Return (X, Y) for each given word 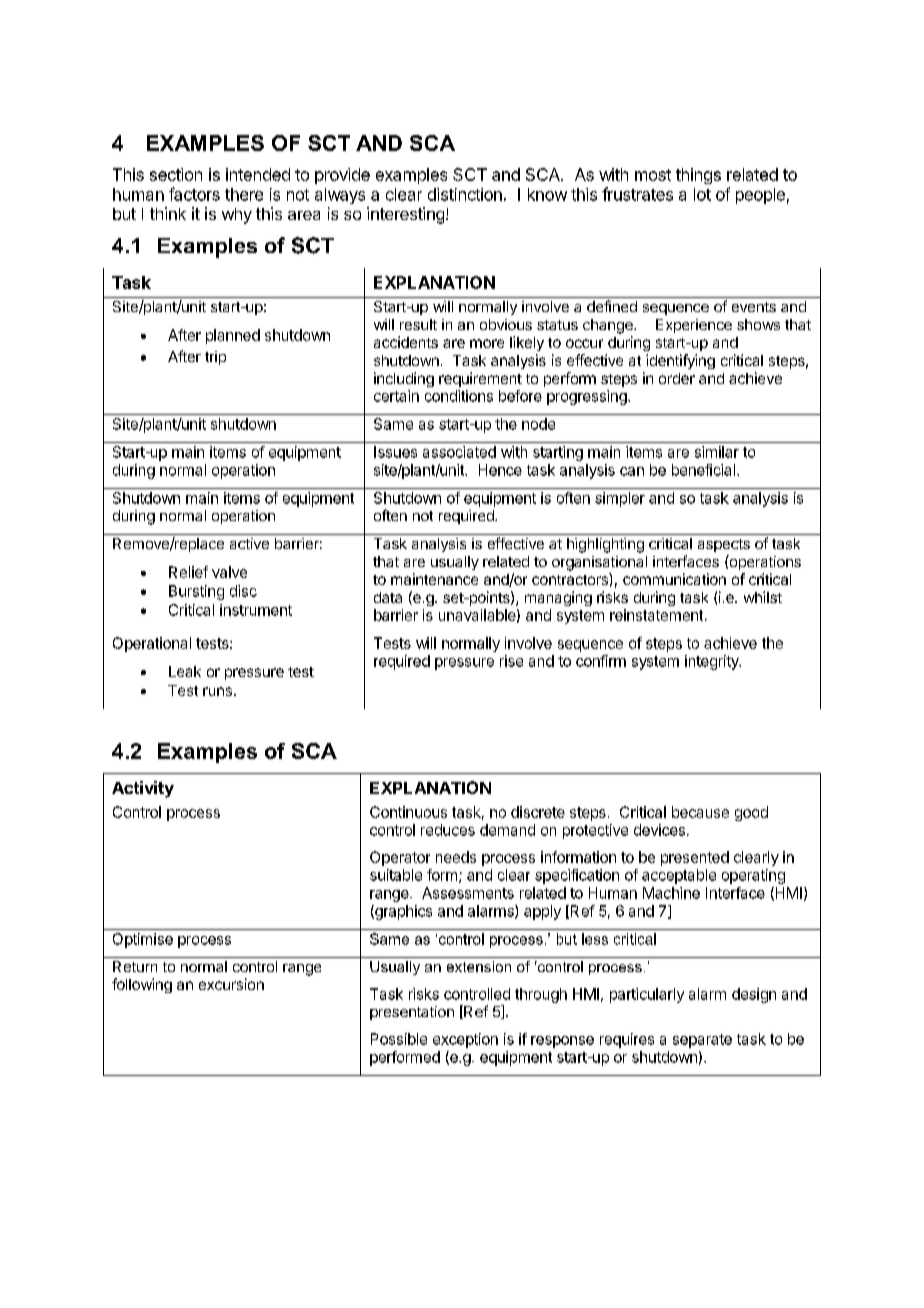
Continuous (408, 812)
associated (459, 452)
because (700, 812)
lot (702, 194)
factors (194, 194)
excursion (231, 984)
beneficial (703, 470)
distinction (465, 194)
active (249, 543)
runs (217, 691)
